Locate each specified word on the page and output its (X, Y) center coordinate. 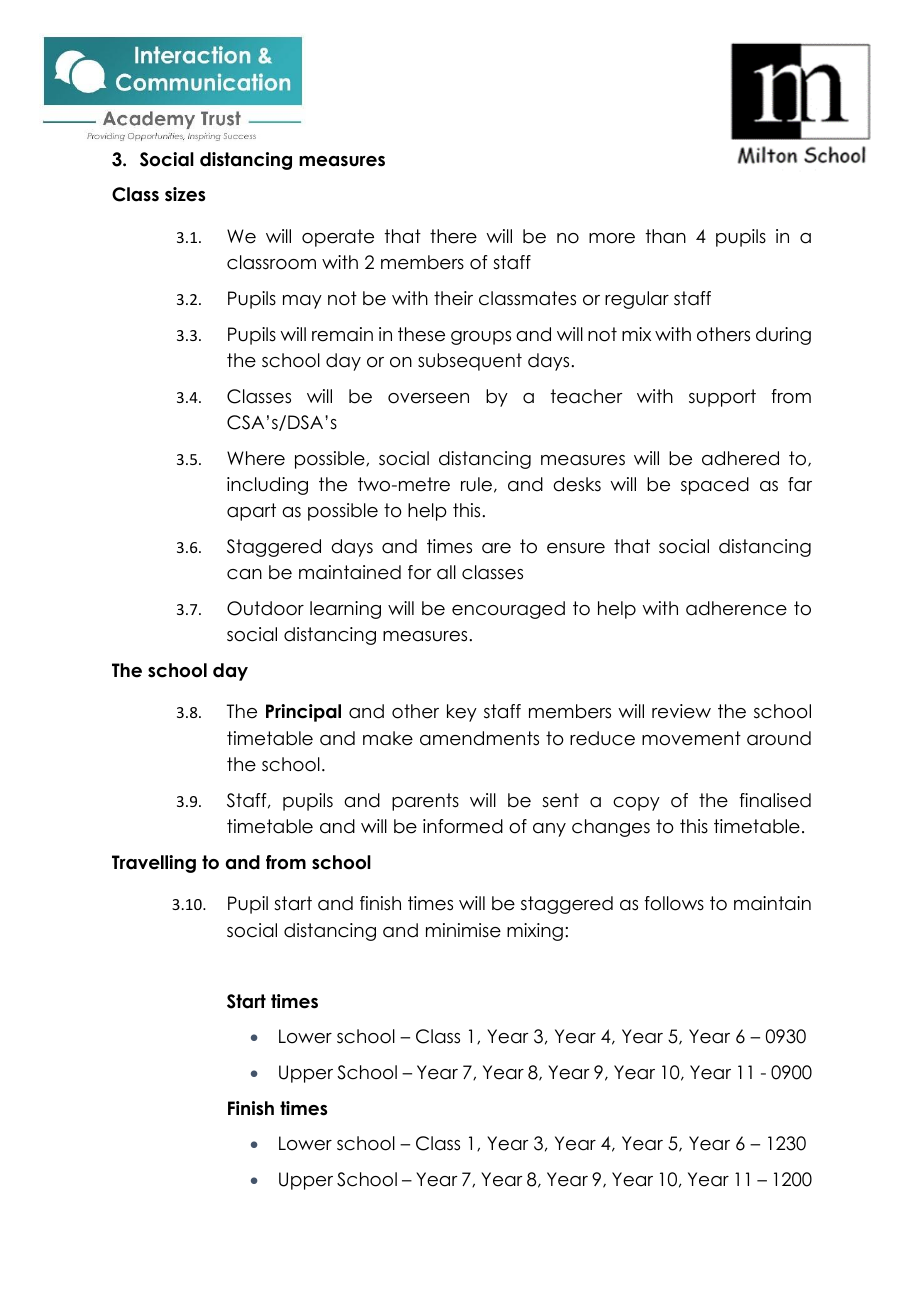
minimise (463, 930)
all (446, 572)
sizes (185, 194)
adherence (736, 608)
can (244, 574)
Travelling (154, 864)
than (666, 236)
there (453, 236)
